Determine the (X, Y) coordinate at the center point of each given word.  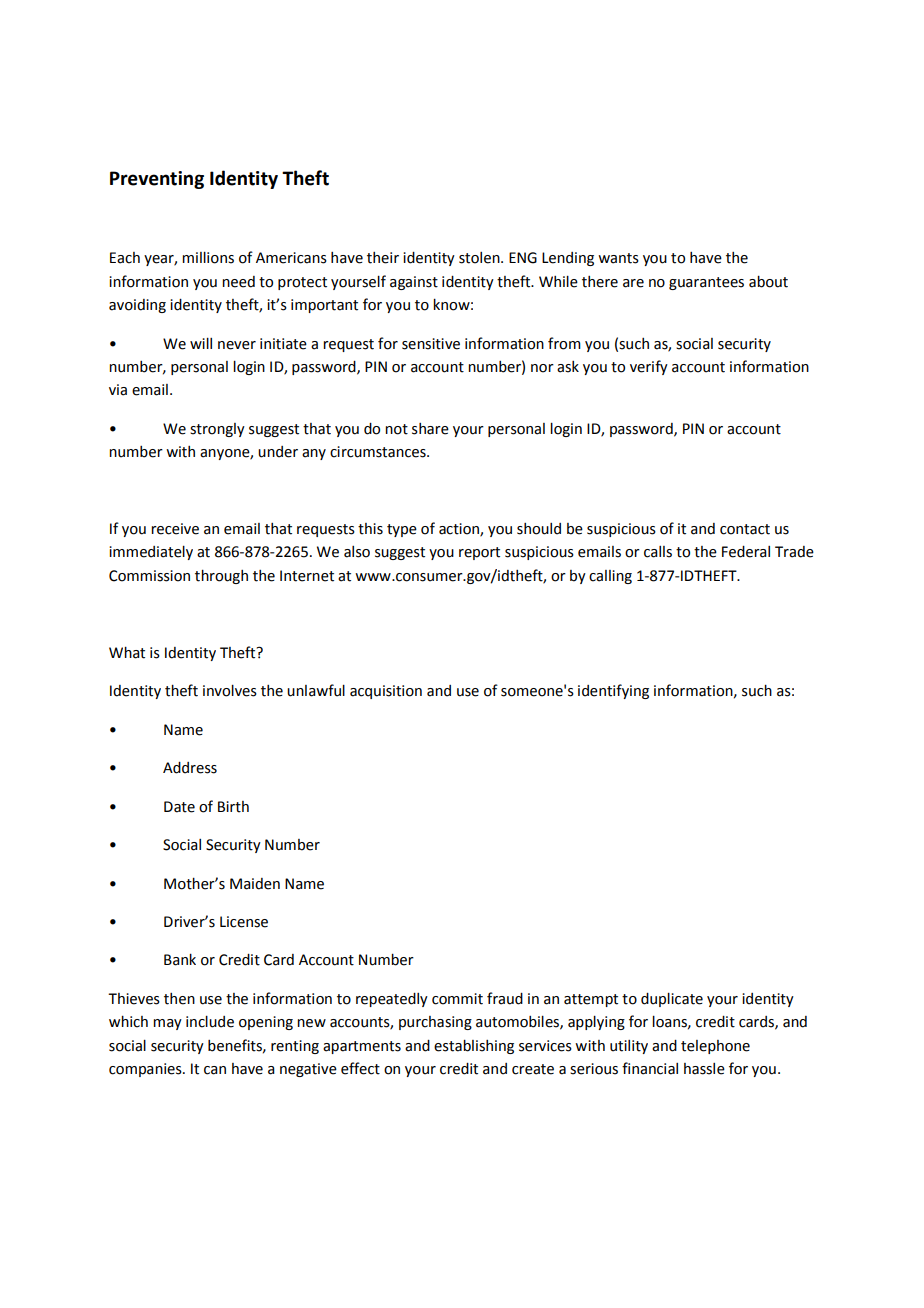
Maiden (255, 884)
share (430, 429)
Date (179, 807)
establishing (474, 1047)
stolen (480, 258)
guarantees (706, 283)
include (210, 1022)
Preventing (157, 180)
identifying (613, 691)
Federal (746, 552)
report (479, 553)
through (221, 577)
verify (649, 367)
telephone (715, 1047)
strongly (217, 430)
